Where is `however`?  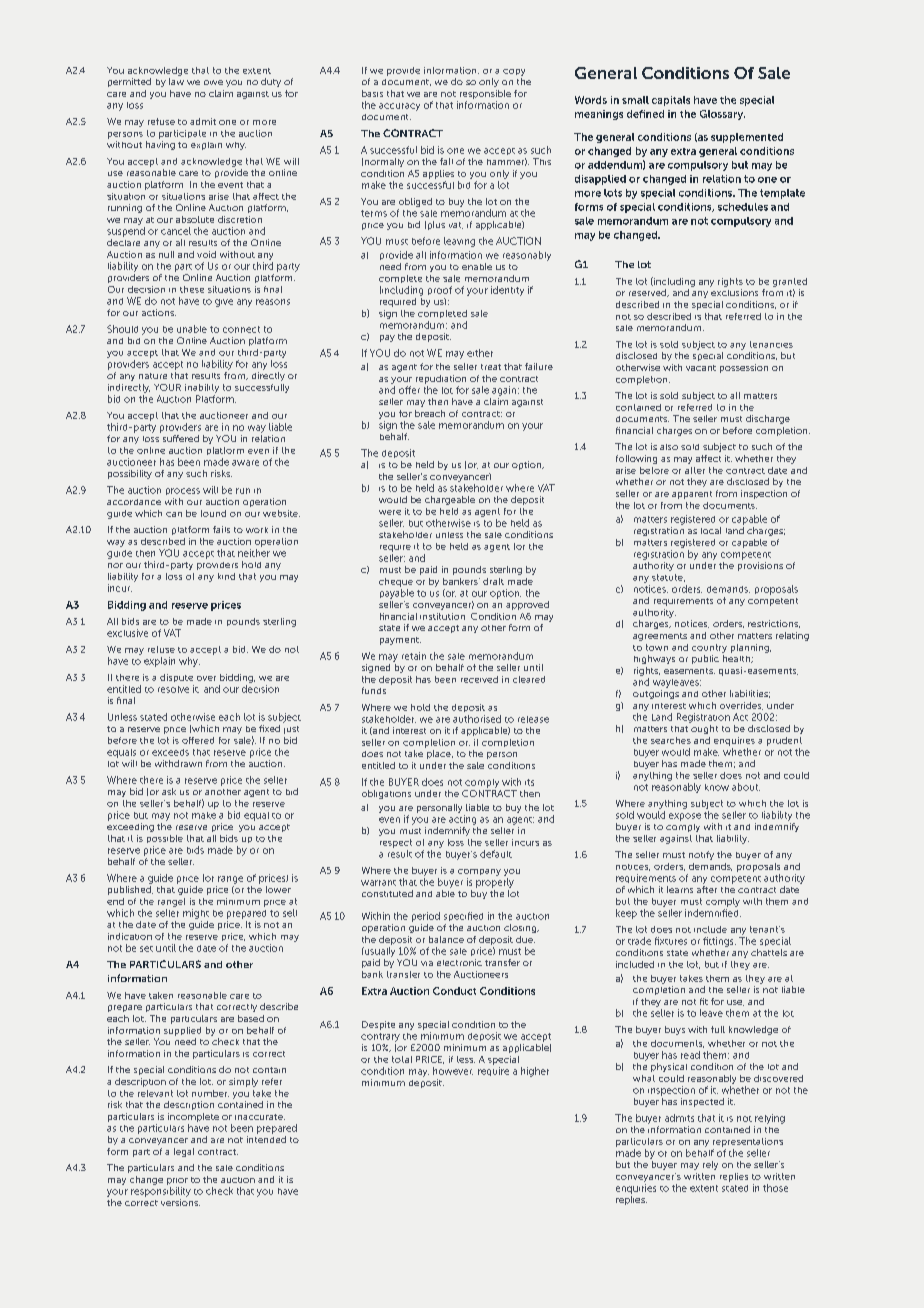
however is located at coordinates (453, 1071).
